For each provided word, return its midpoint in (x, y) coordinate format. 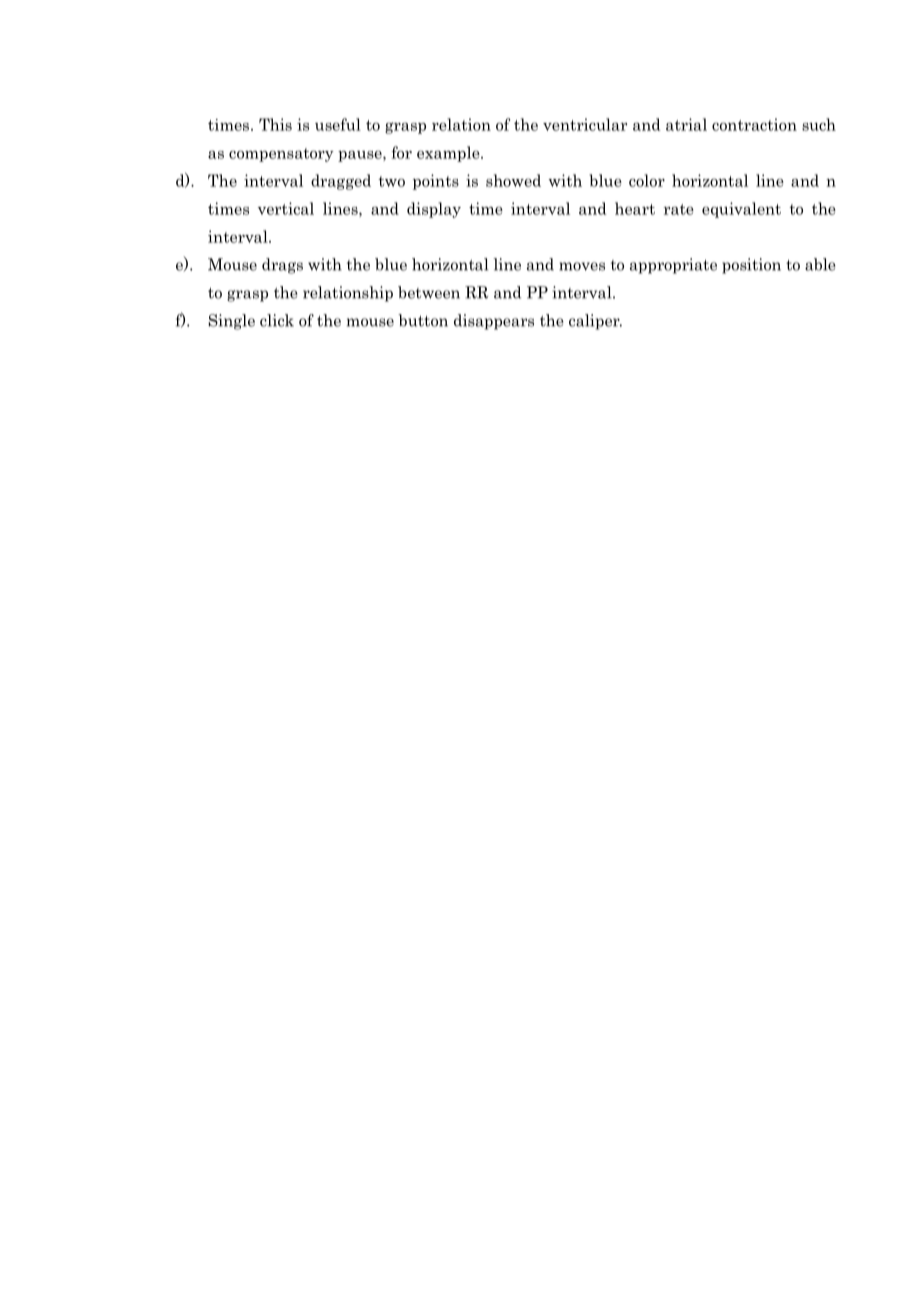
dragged (341, 182)
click (277, 320)
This (275, 124)
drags (282, 266)
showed (513, 180)
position (751, 266)
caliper (595, 322)
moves (582, 266)
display (434, 210)
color (647, 180)
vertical (286, 208)
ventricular (585, 124)
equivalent (741, 210)
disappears (494, 322)
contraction (754, 124)
